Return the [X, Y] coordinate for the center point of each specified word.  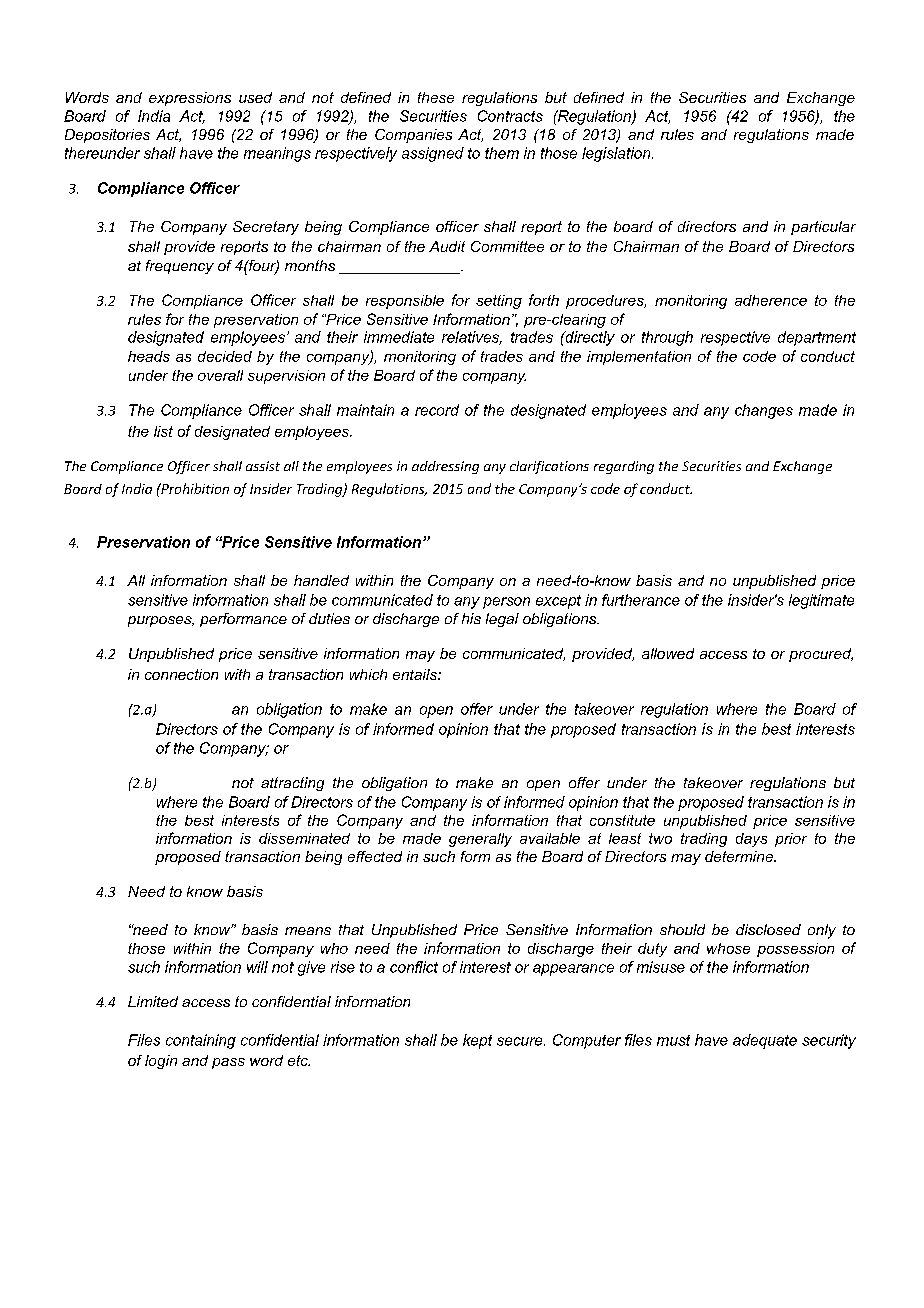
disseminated [304, 838]
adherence [771, 300]
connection [181, 674]
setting [499, 302]
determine [740, 856]
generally [480, 840]
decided [225, 356]
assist [263, 466]
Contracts [510, 116]
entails [416, 674]
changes [764, 411]
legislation [617, 154]
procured [821, 655]
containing [201, 1041]
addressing [445, 467]
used [255, 97]
